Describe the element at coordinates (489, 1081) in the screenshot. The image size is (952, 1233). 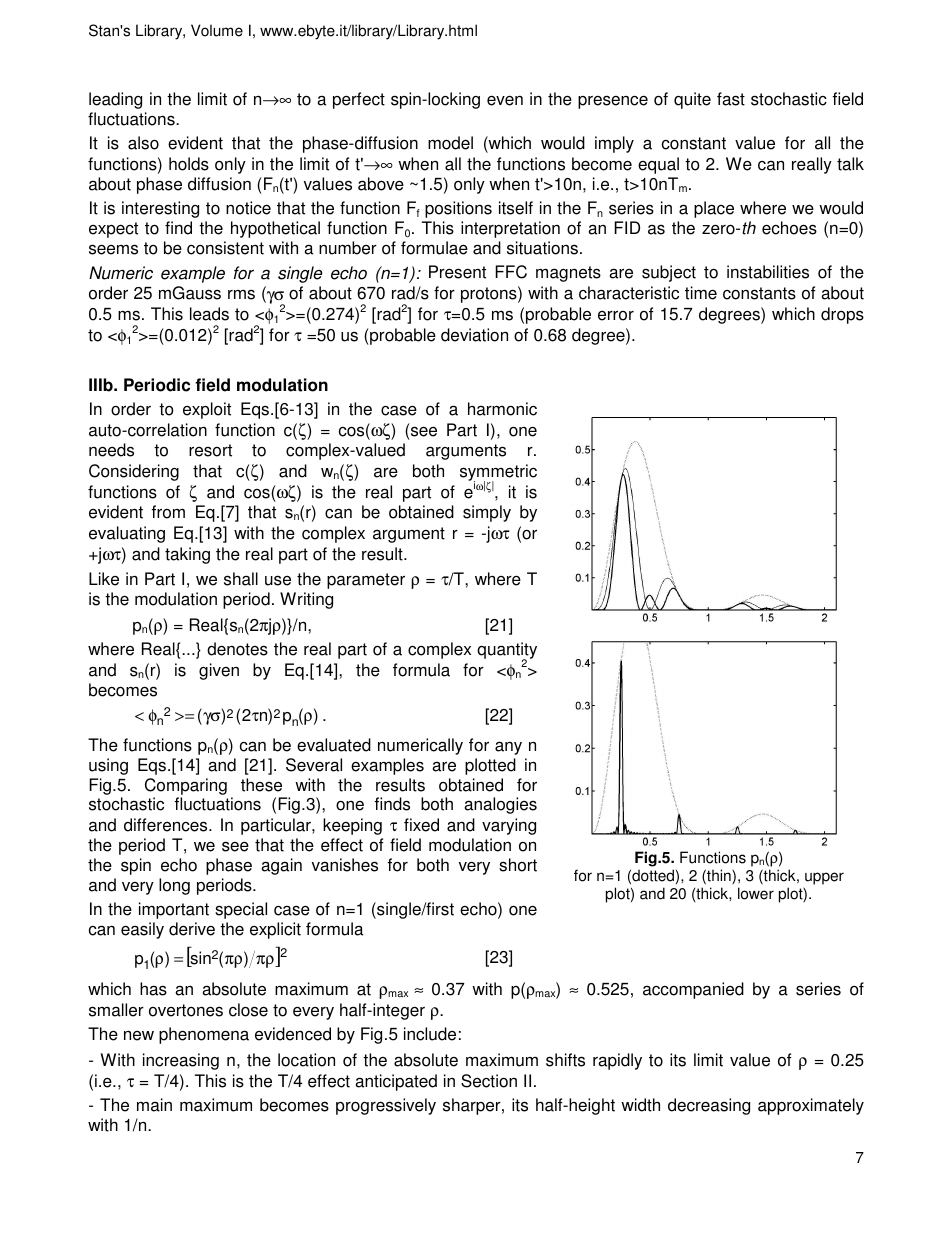
I see `Section` at that location.
